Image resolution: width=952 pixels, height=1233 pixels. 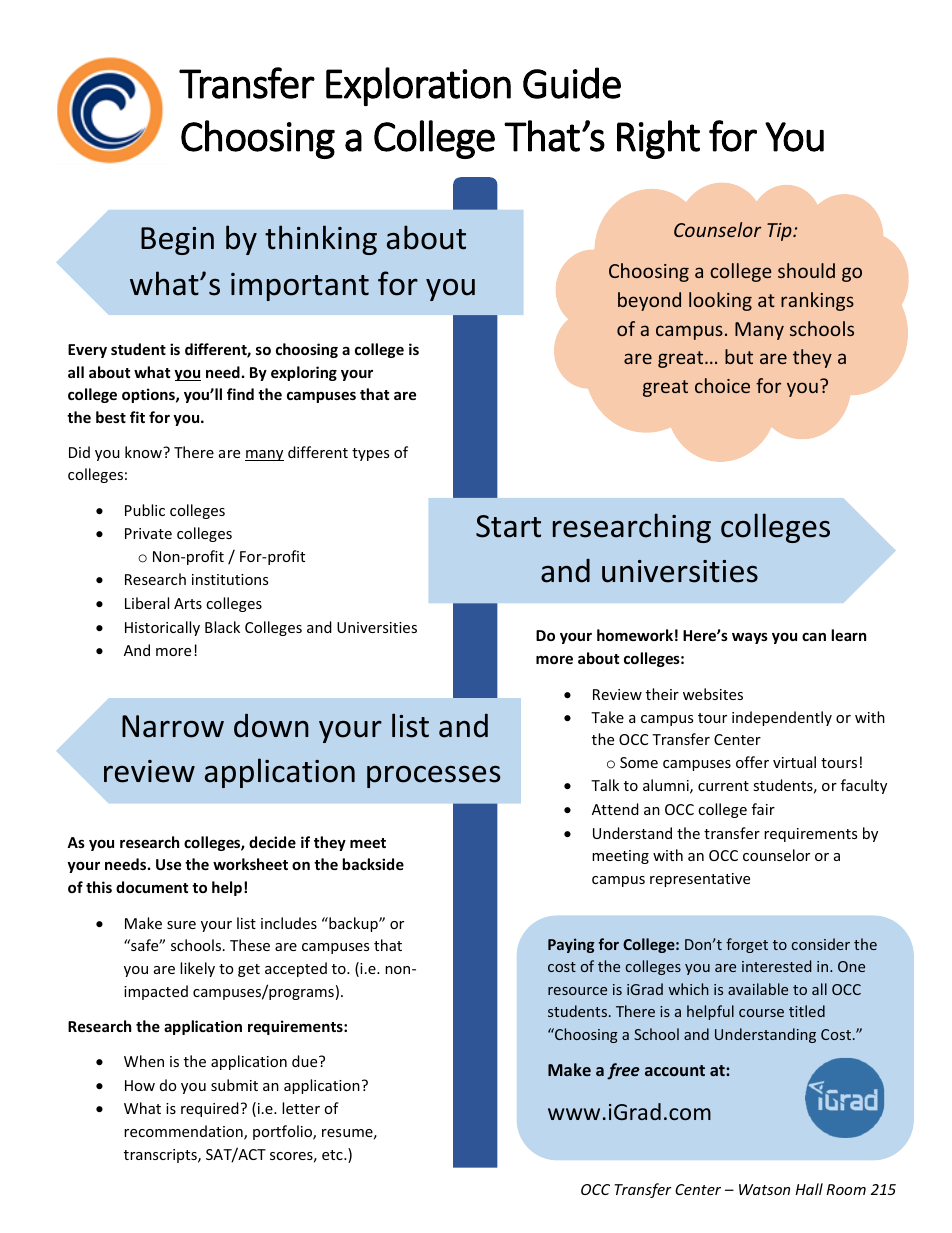 What do you see at coordinates (370, 454) in the image?
I see `types` at bounding box center [370, 454].
